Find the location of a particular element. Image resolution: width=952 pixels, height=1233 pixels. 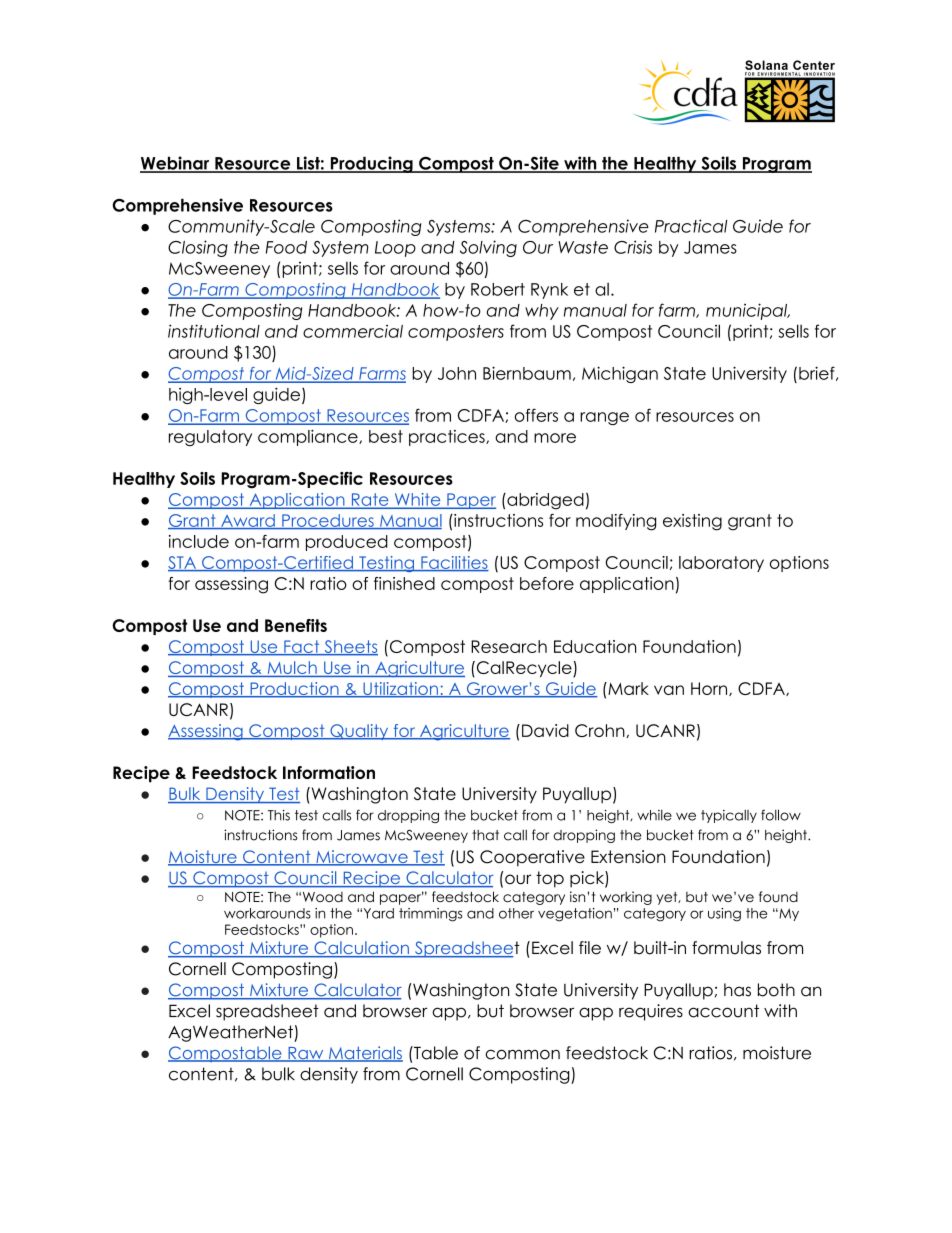

regulatory is located at coordinates (210, 438).
